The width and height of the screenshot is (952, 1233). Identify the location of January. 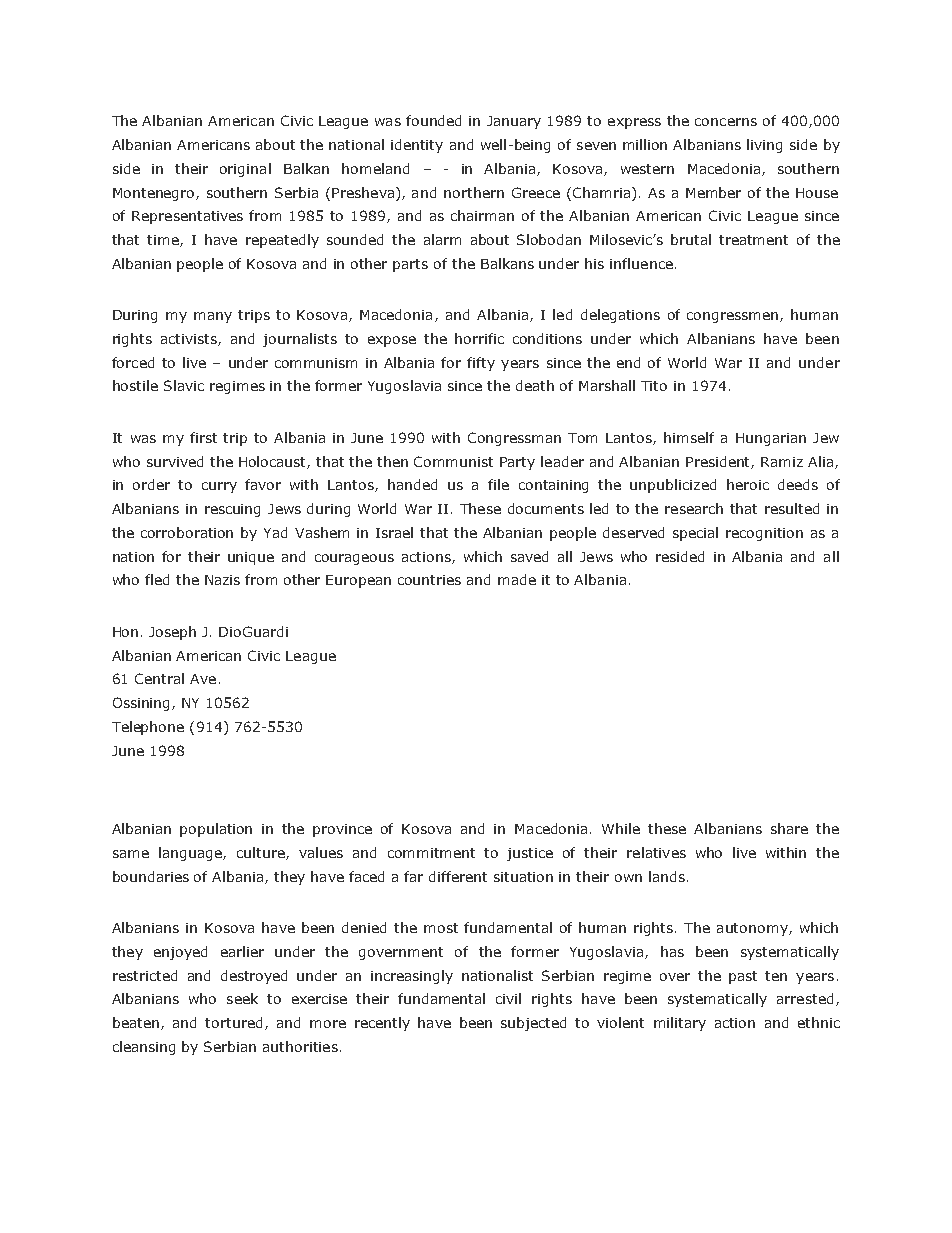
(514, 122).
